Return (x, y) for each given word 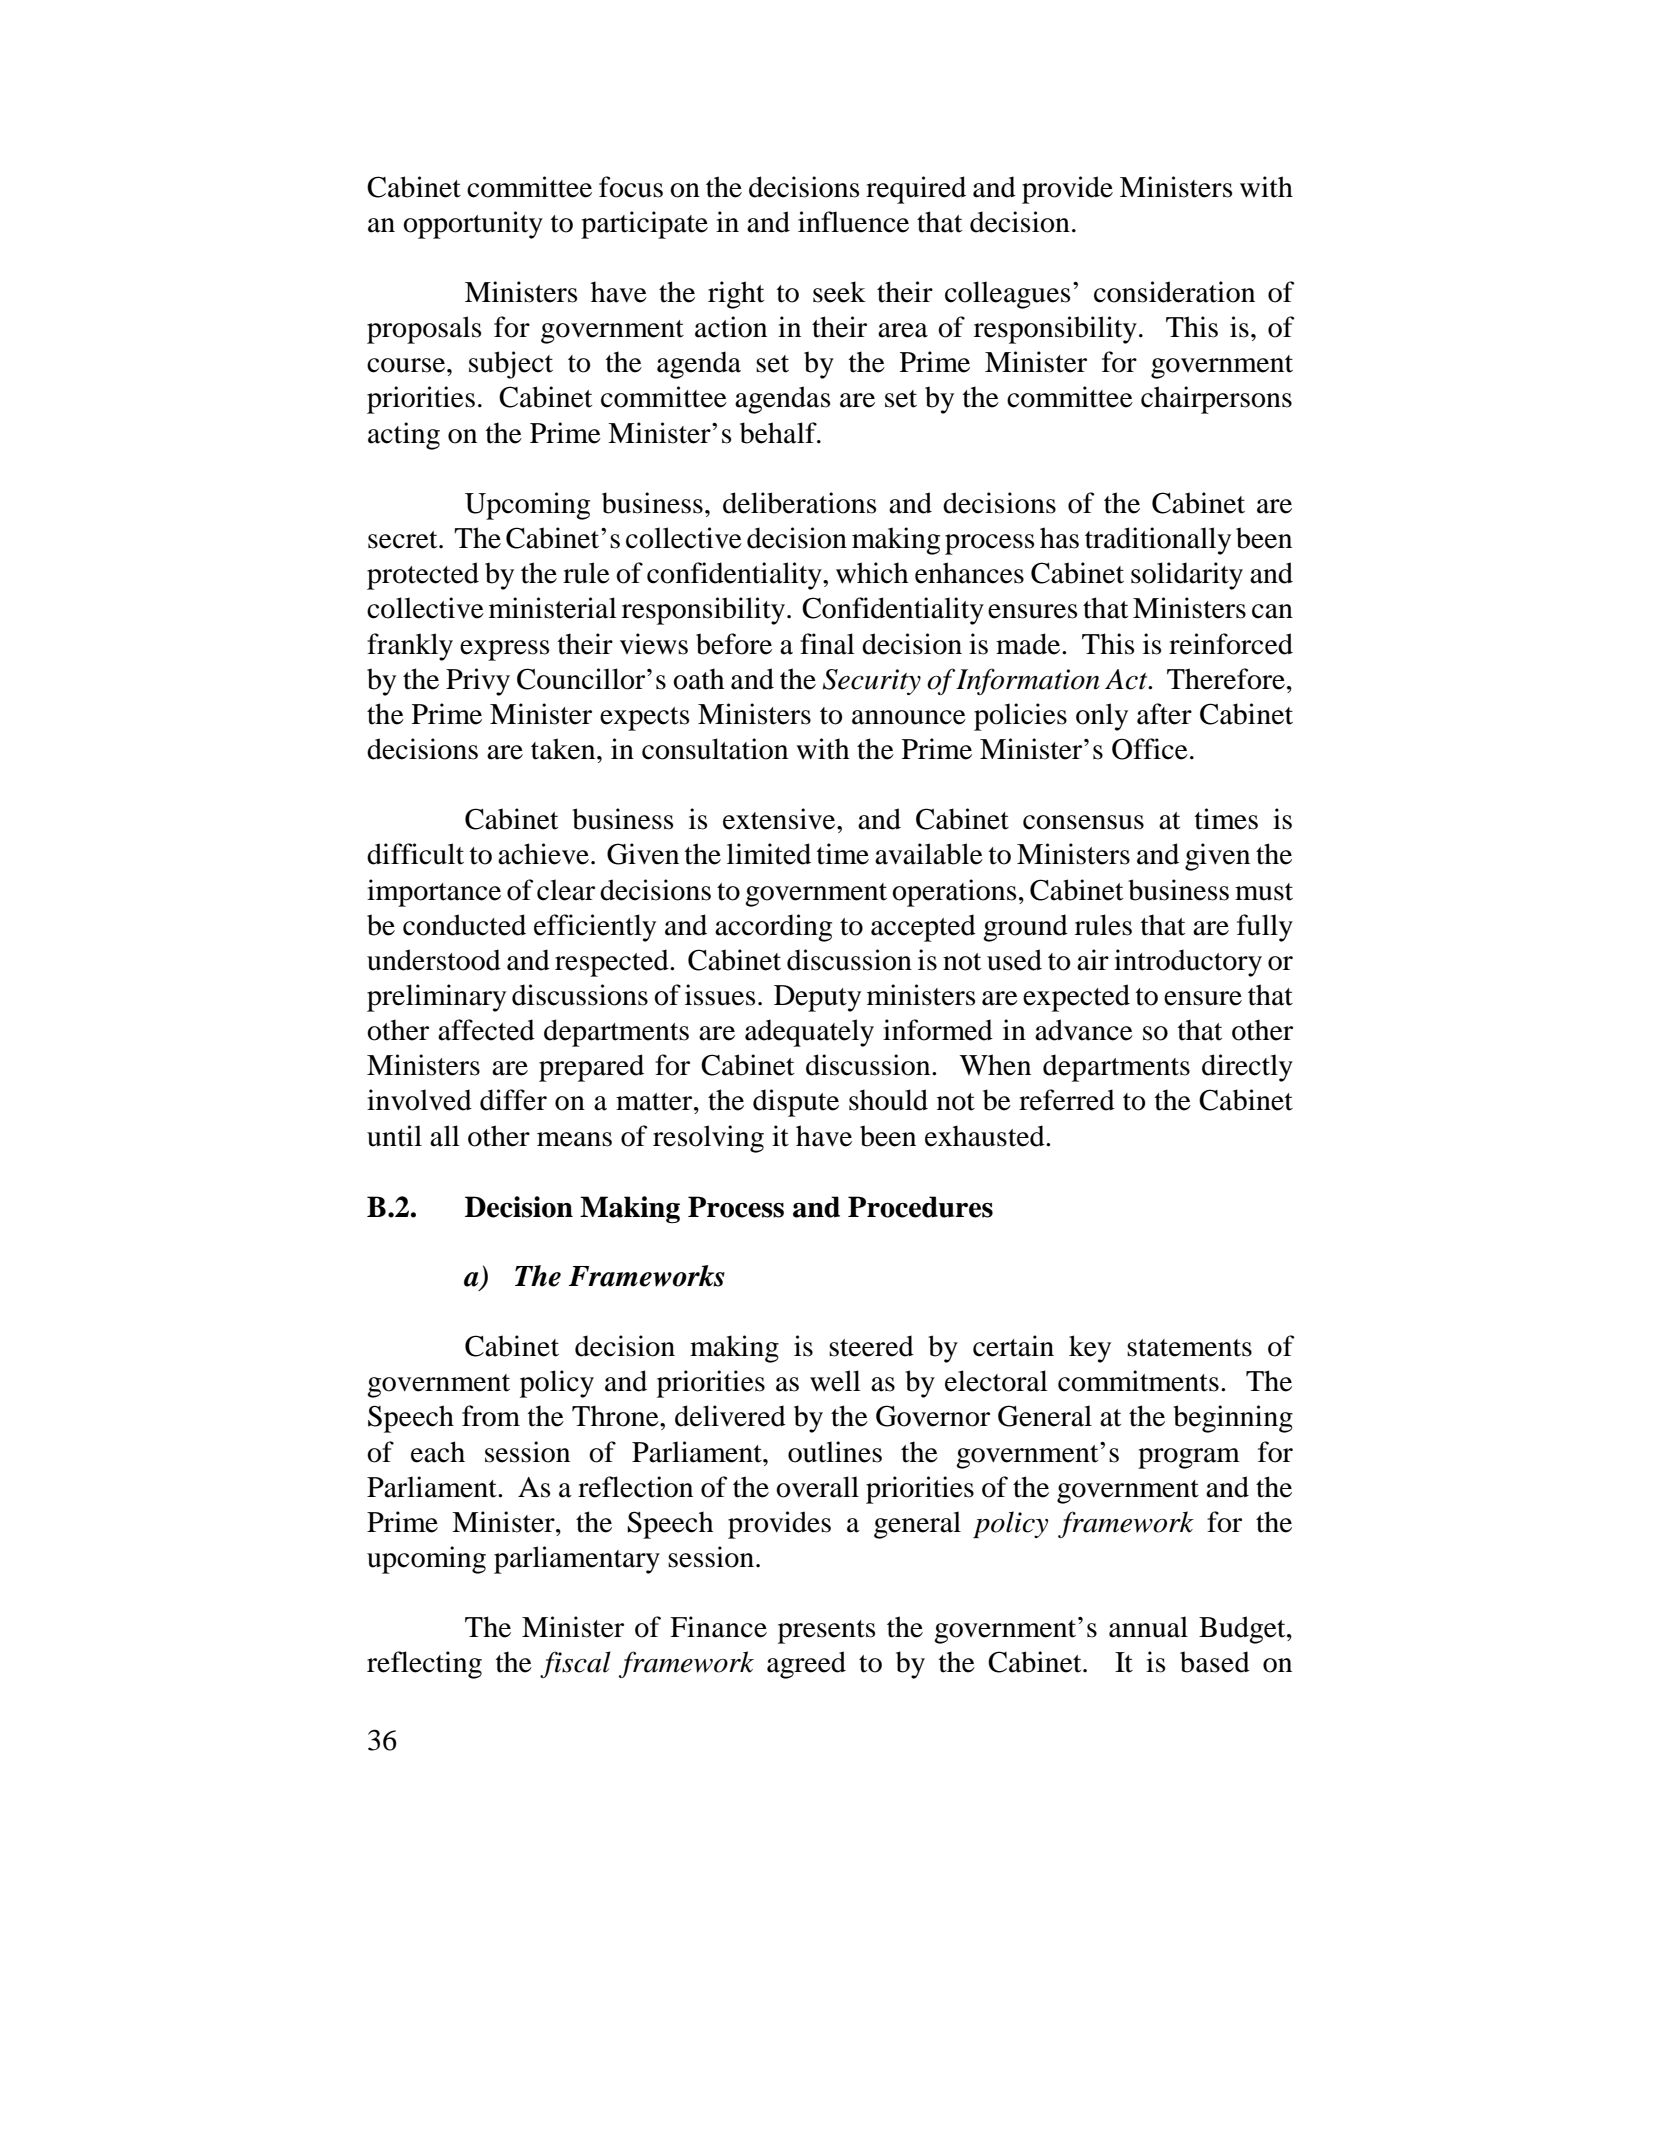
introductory (1188, 963)
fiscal (575, 1664)
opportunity (473, 225)
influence (853, 222)
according (773, 928)
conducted (464, 925)
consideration (1174, 292)
